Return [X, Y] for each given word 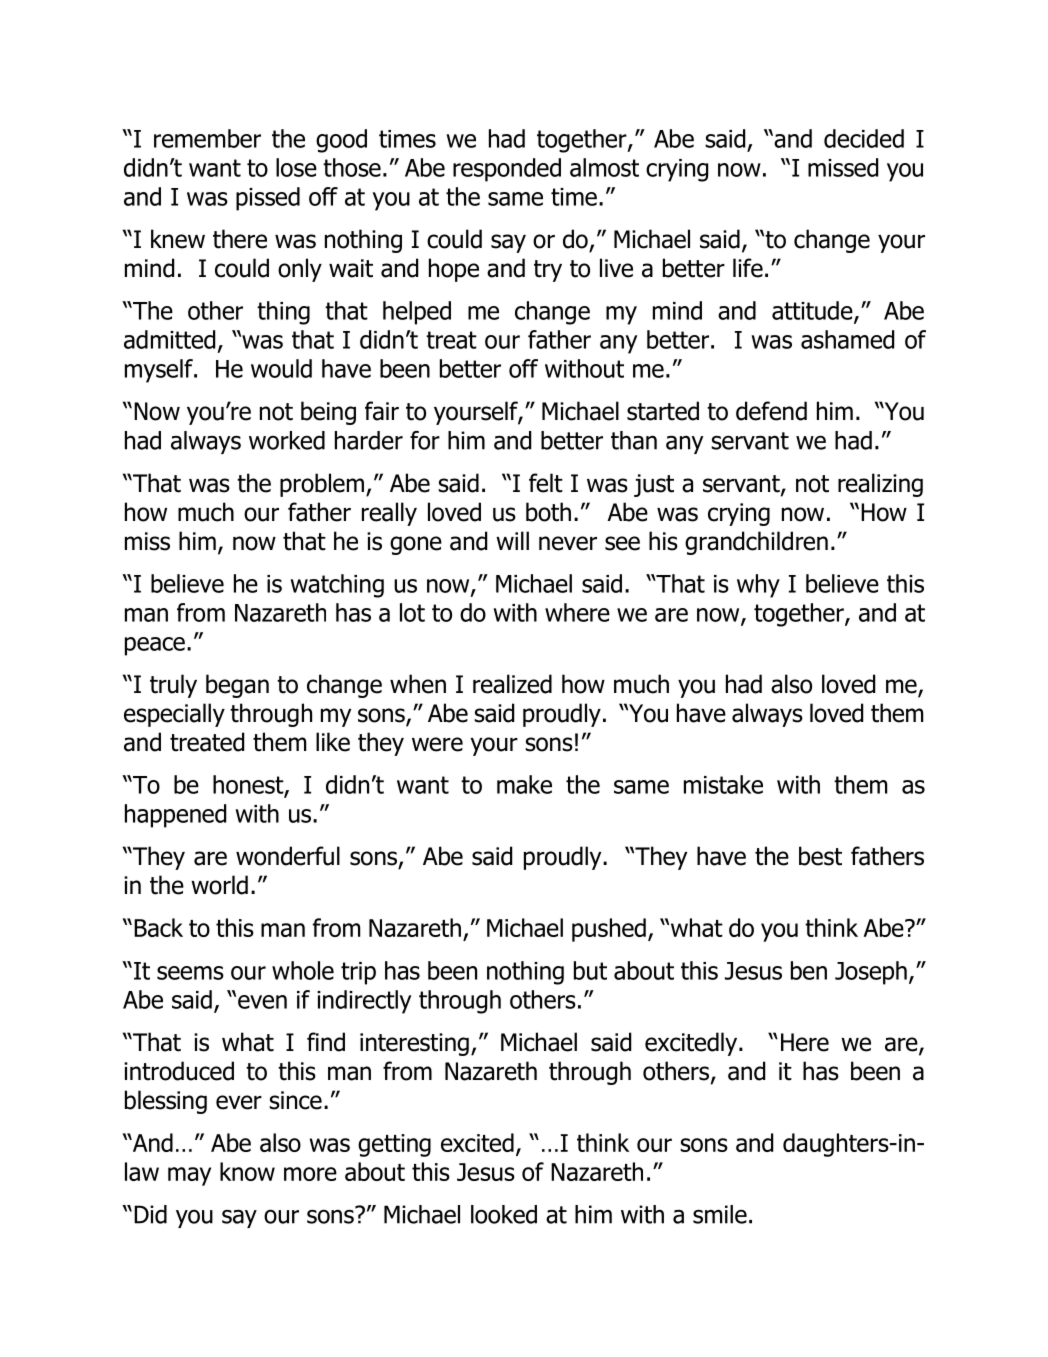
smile [720, 1214]
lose [296, 167]
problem [322, 485]
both [548, 512]
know [247, 1171]
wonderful [288, 856]
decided [864, 138]
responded [507, 170]
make [524, 784]
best [820, 856]
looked [504, 1214]
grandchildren [756, 543]
